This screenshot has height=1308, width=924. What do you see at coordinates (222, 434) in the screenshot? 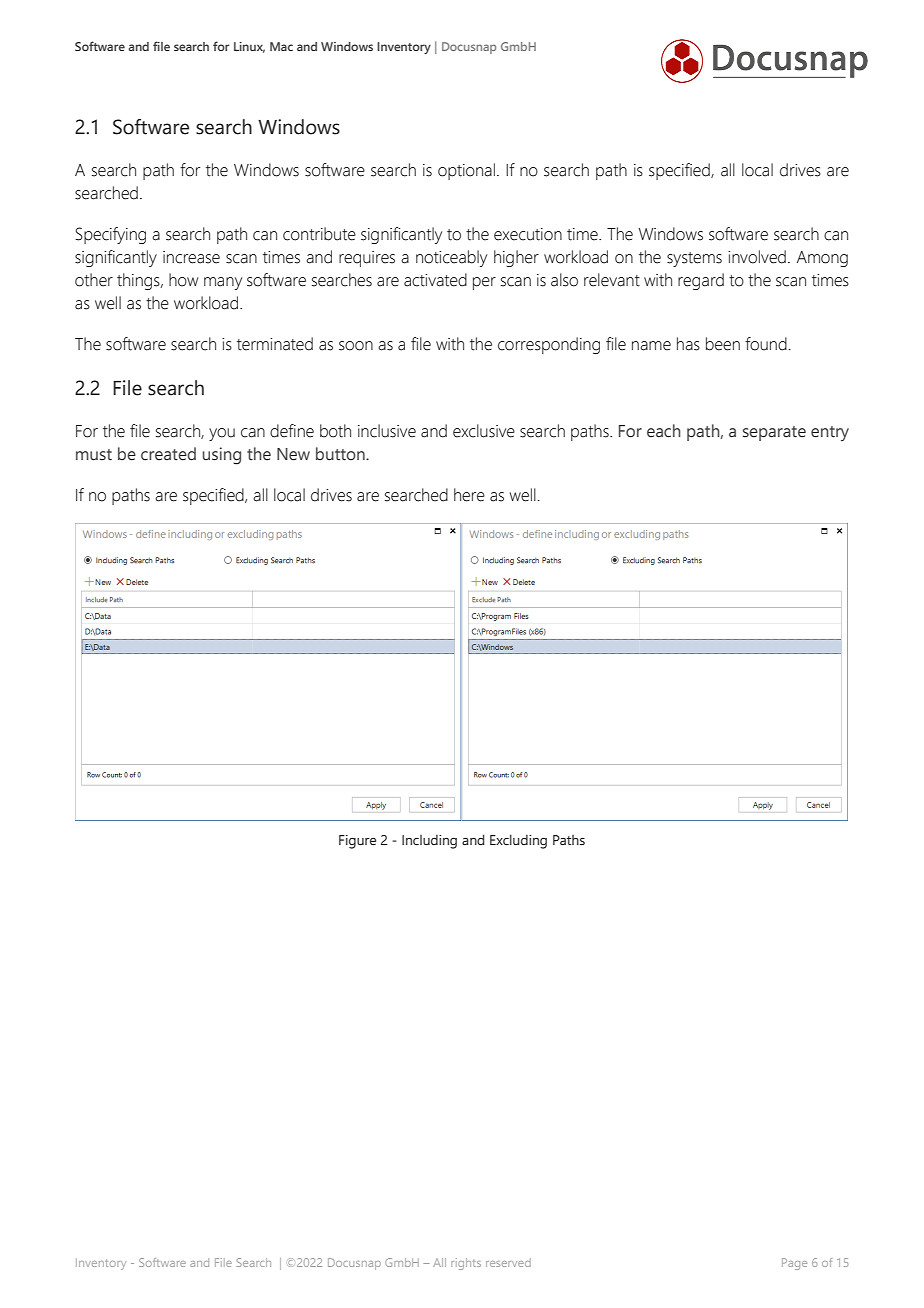
I see `you` at bounding box center [222, 434].
